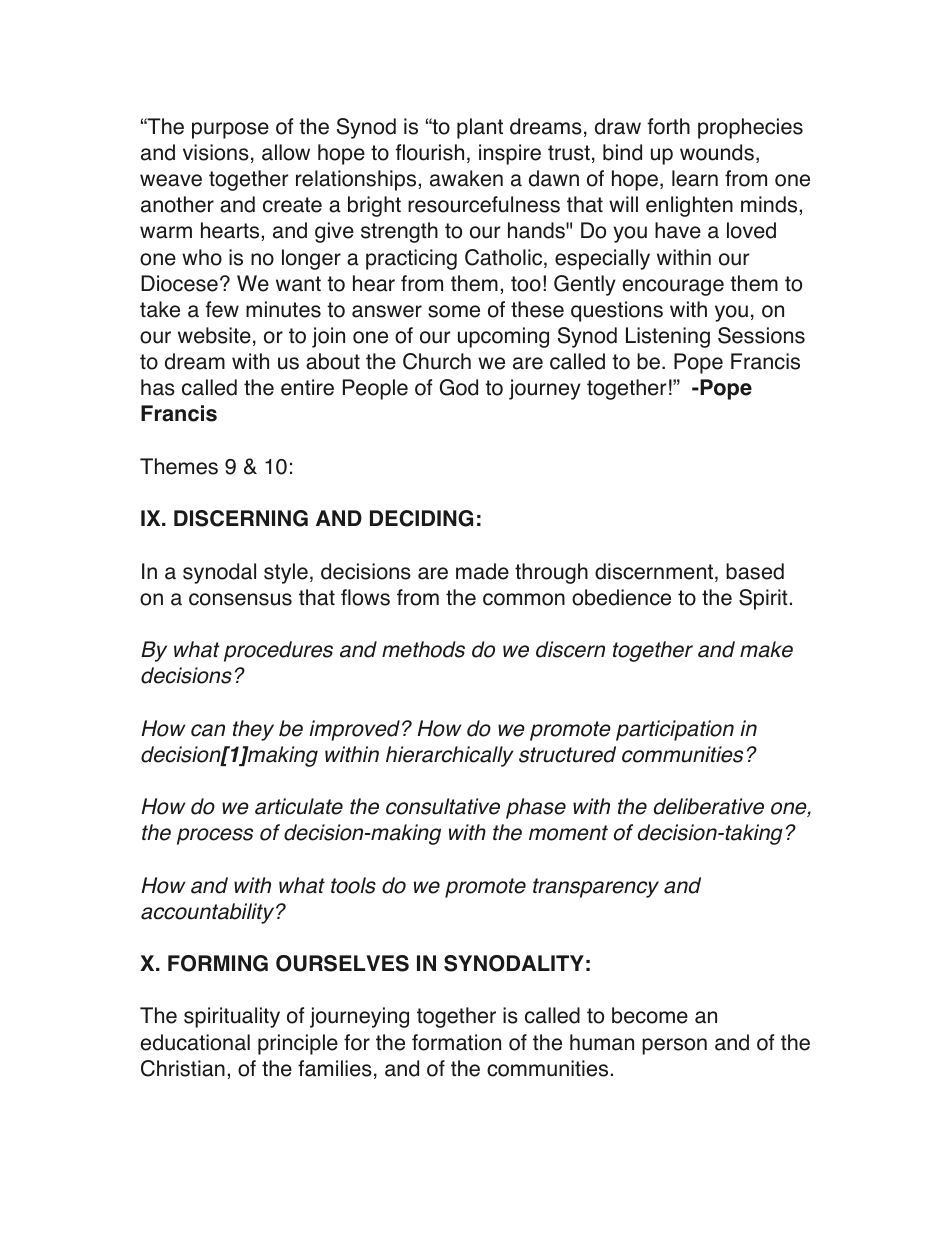 This screenshot has height=1233, width=952. Describe the element at coordinates (216, 152) in the screenshot. I see `visions` at that location.
